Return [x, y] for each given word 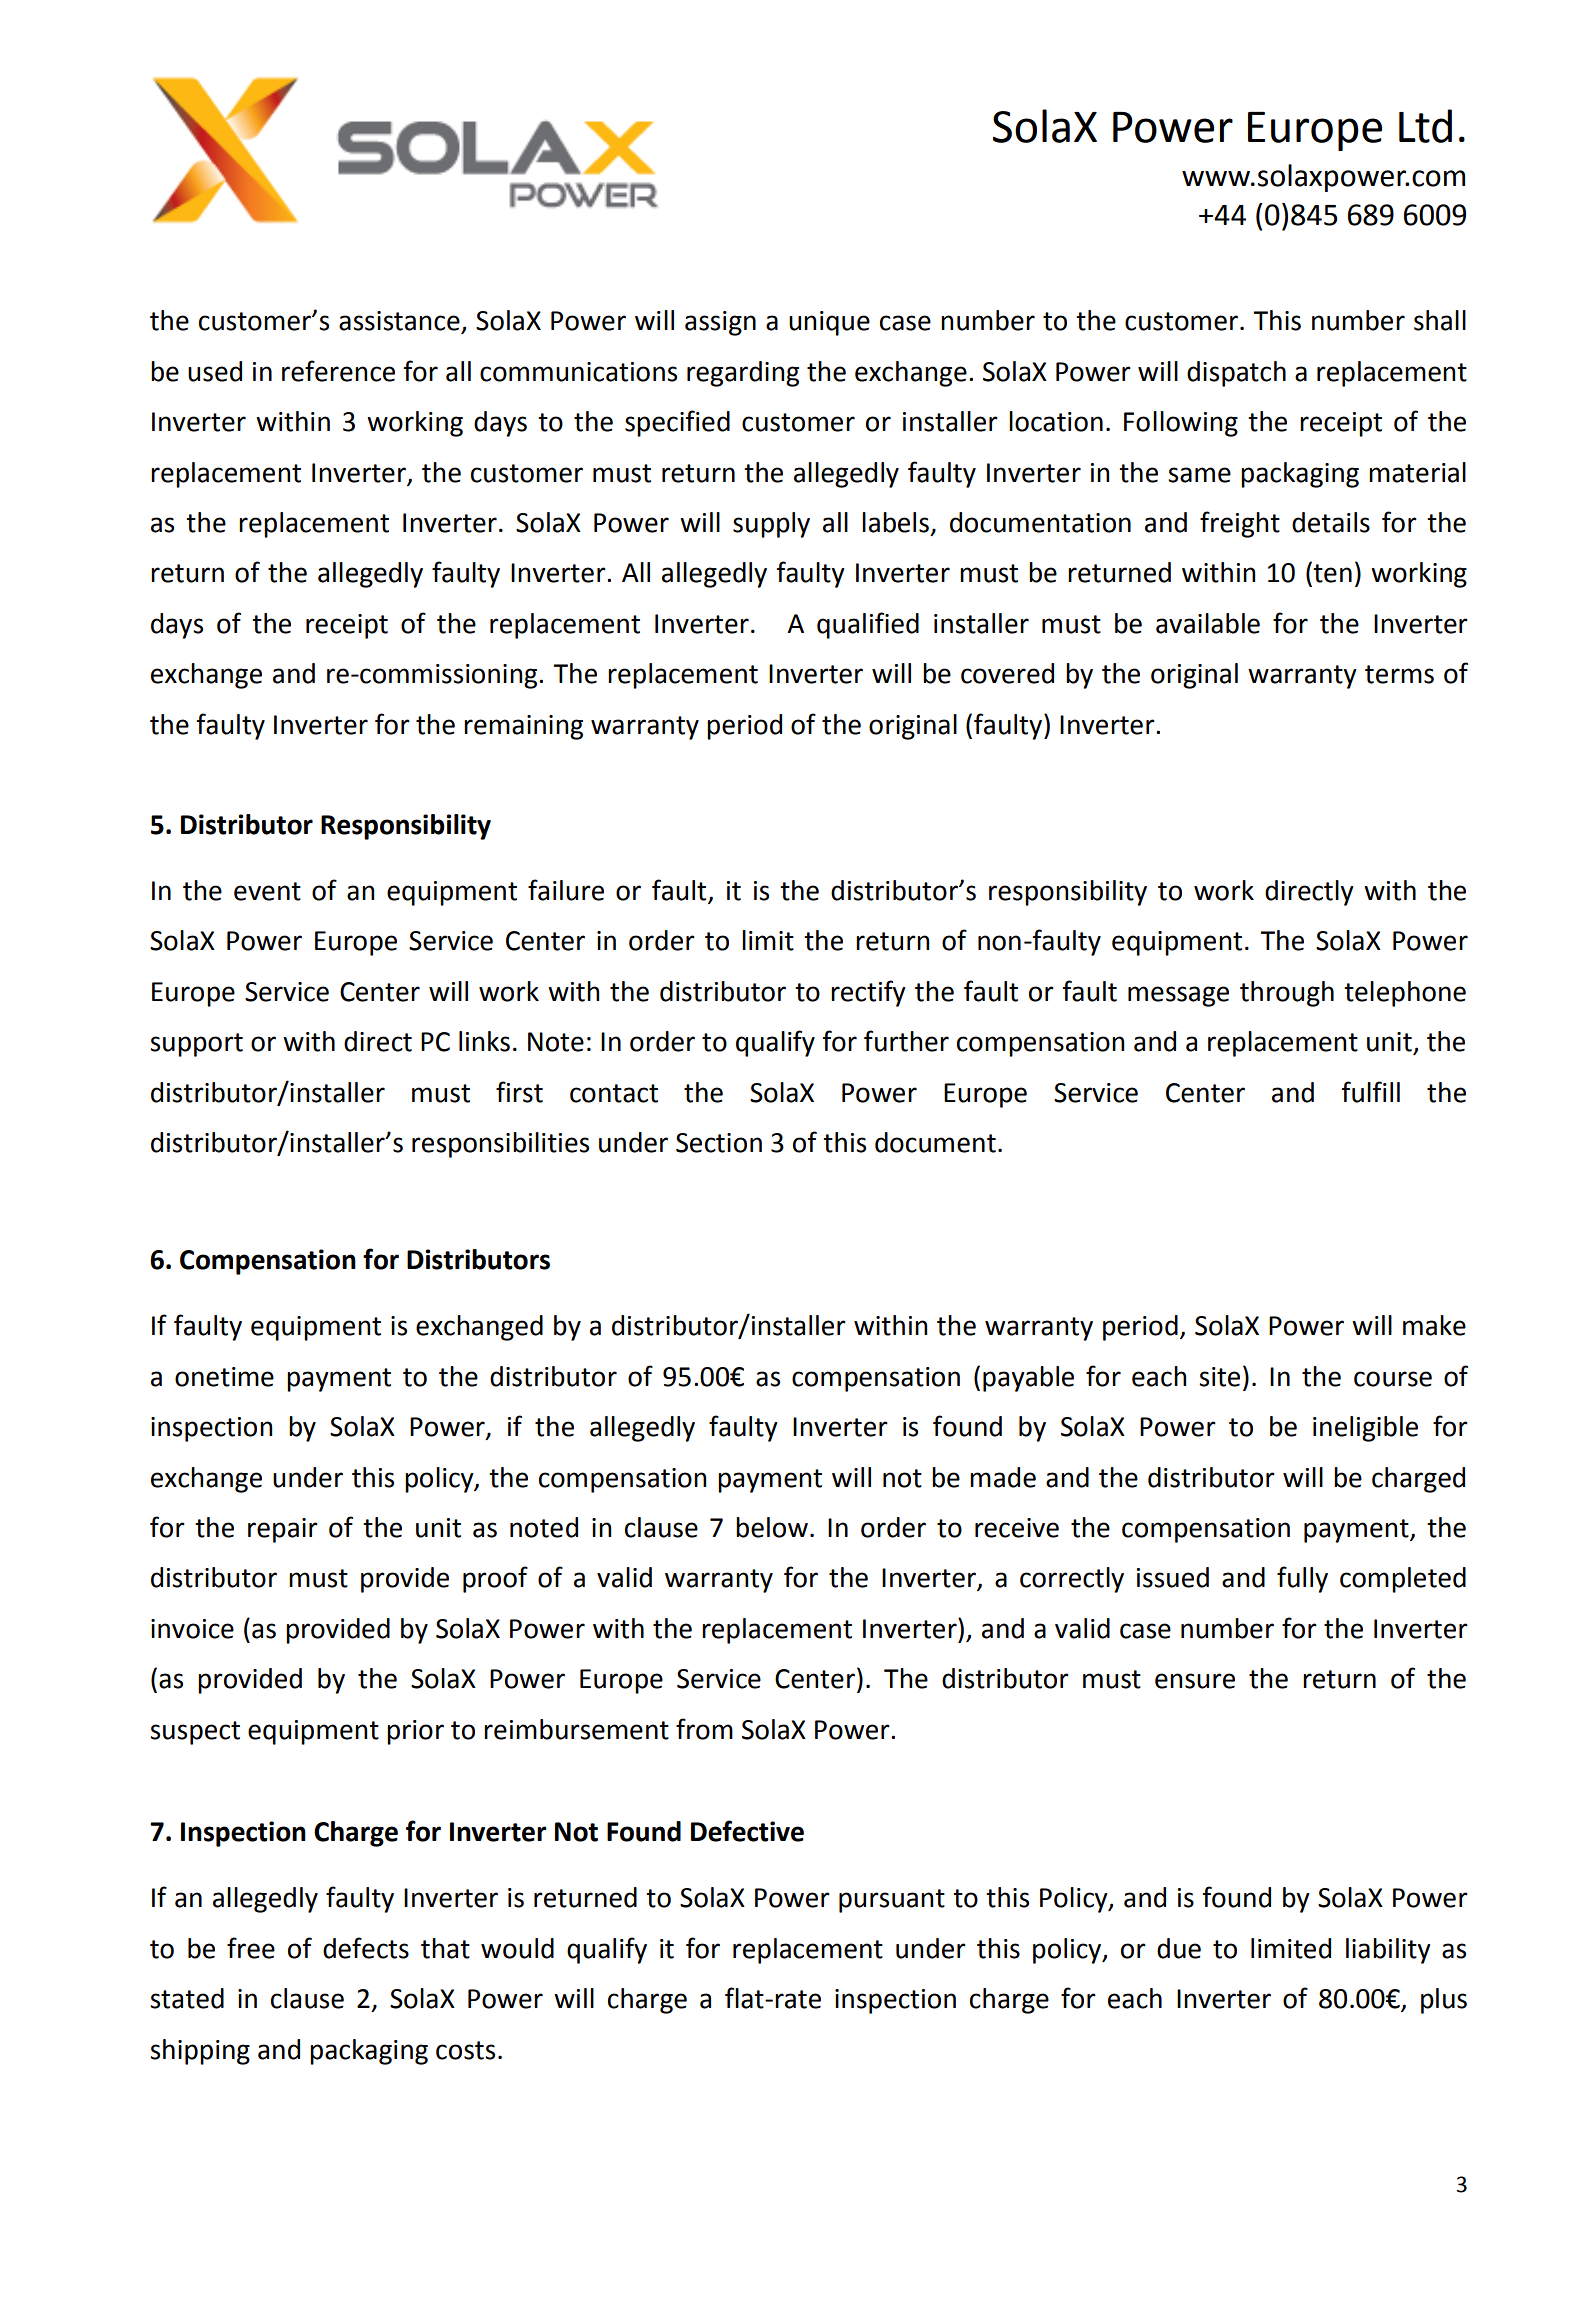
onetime [224, 1377]
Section [719, 1143]
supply [771, 525]
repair [283, 1530]
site [1219, 1377]
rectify [868, 993]
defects [366, 1948]
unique [829, 323]
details [1331, 522]
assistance [400, 322]
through [1287, 994]
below [772, 1527]
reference [338, 371]
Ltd [1425, 126]
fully [1302, 1579]
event [267, 891]
